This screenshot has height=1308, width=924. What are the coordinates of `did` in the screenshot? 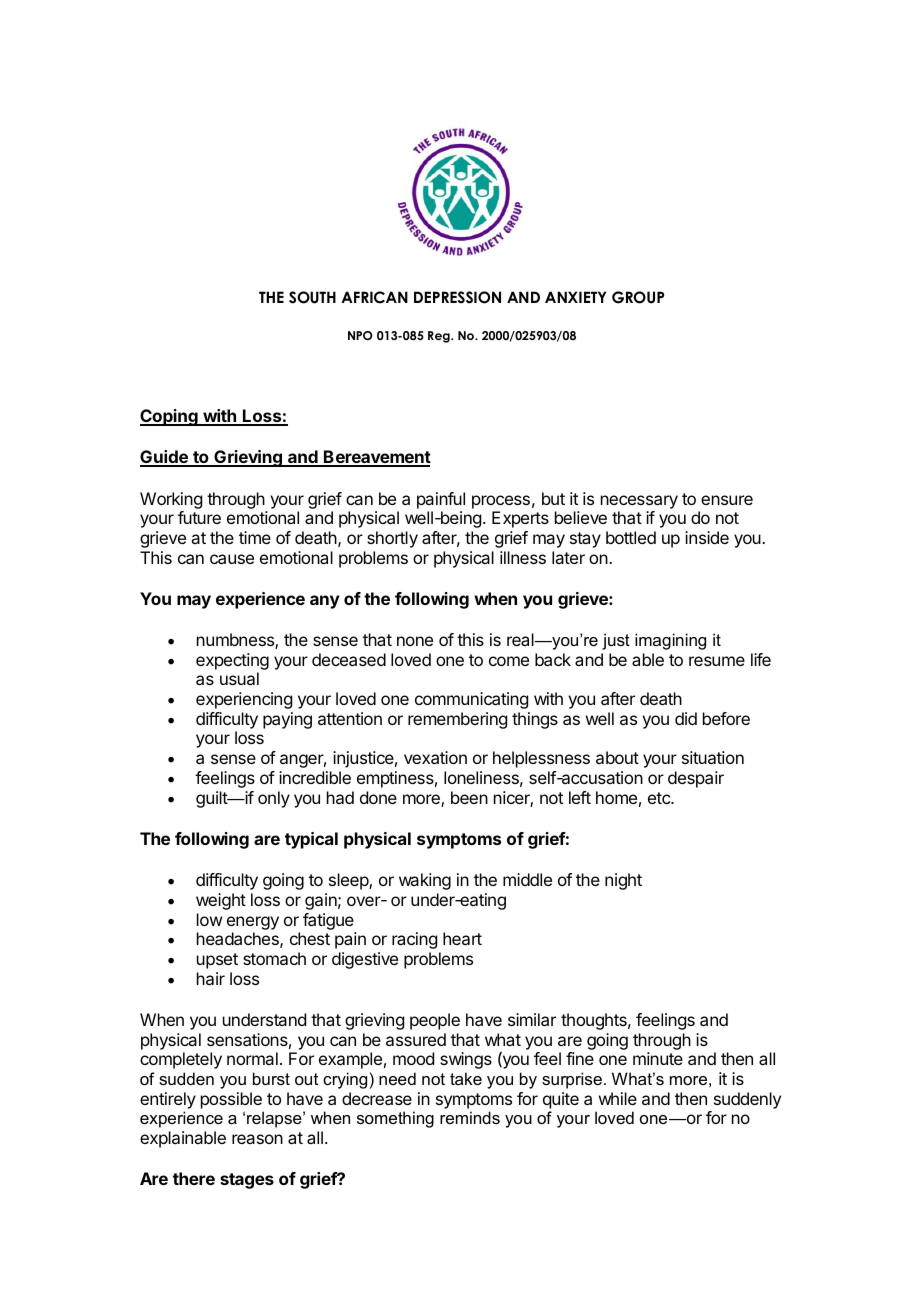 It's located at (686, 718).
